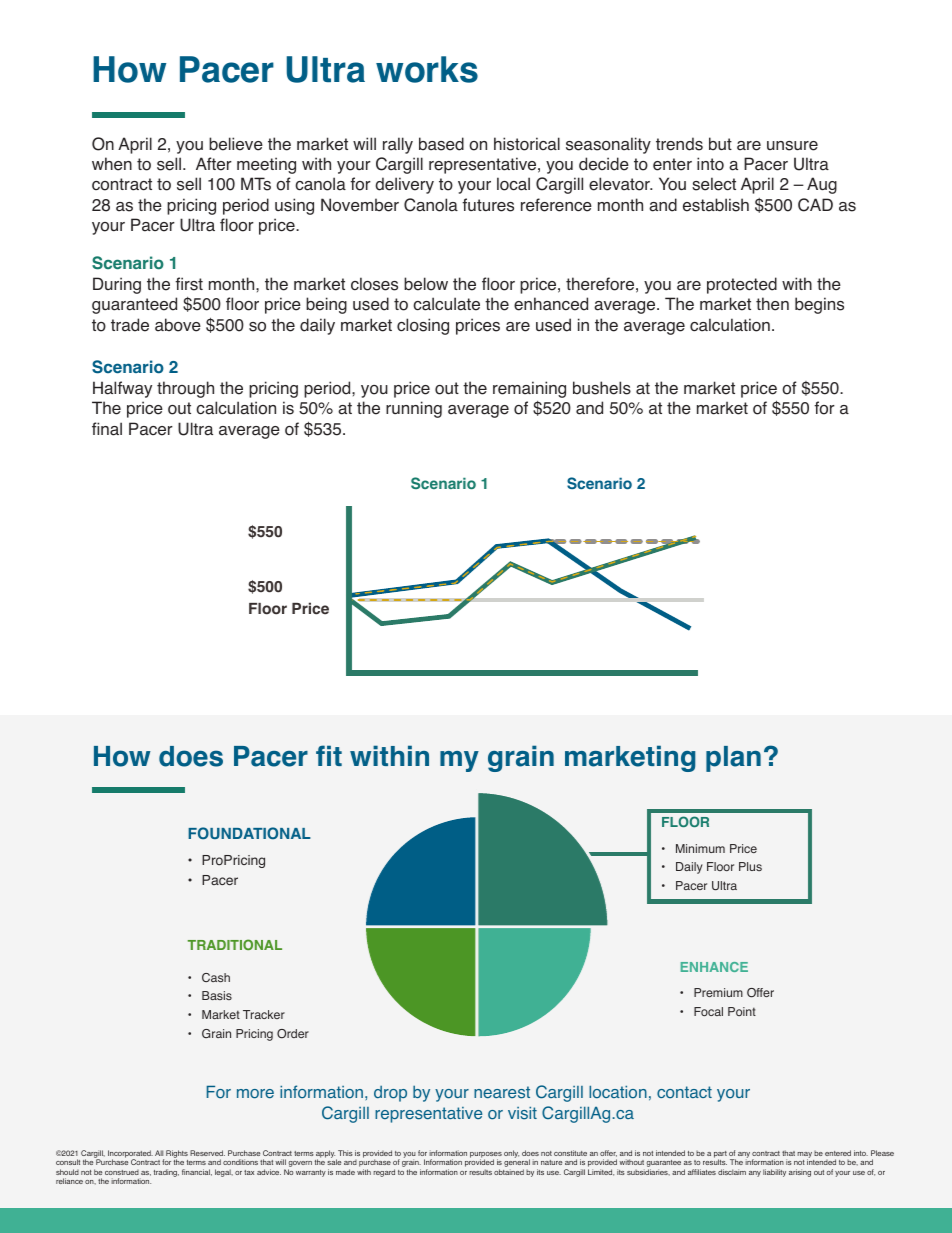  What do you see at coordinates (185, 389) in the screenshot?
I see `through` at bounding box center [185, 389].
